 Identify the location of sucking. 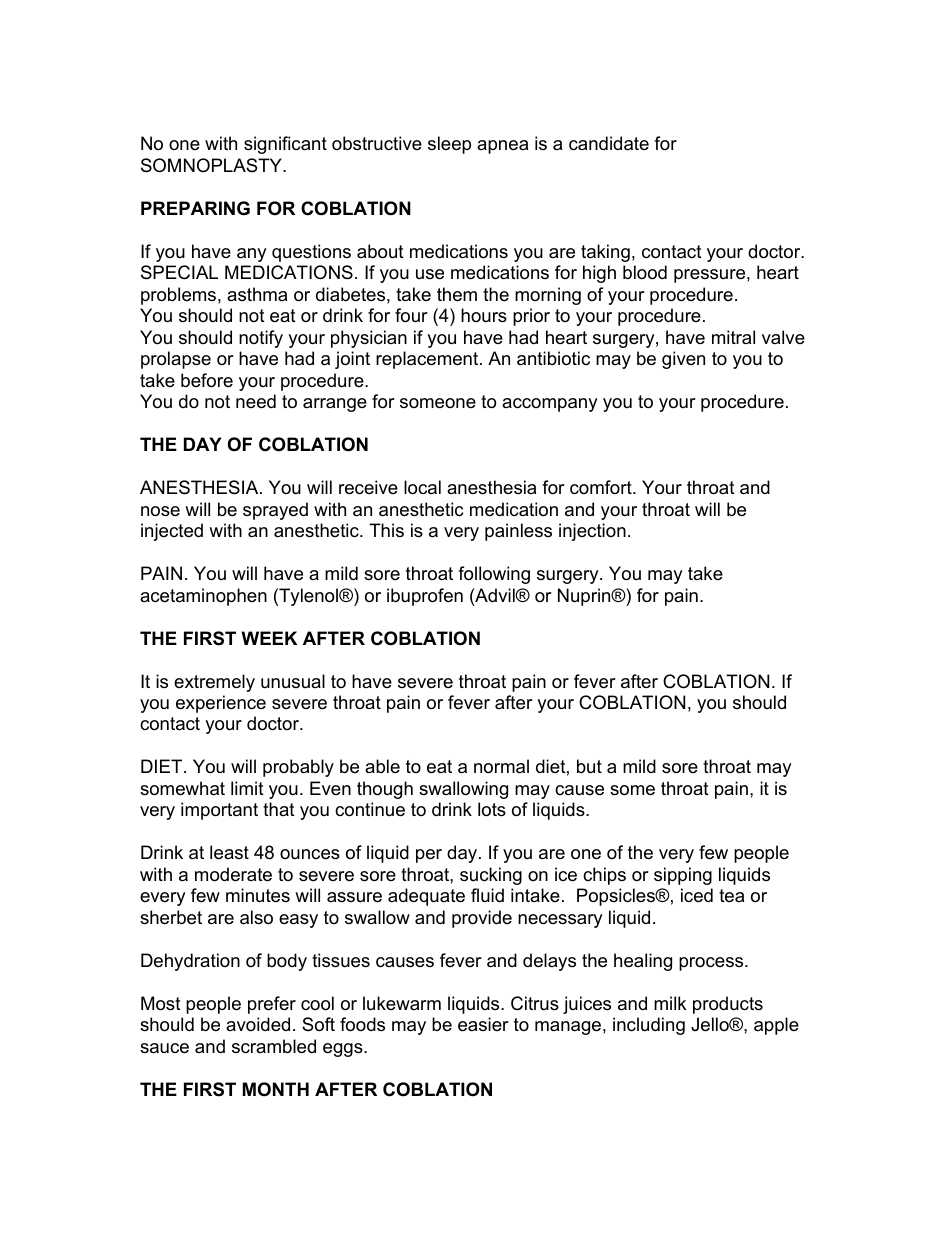
(491, 876).
